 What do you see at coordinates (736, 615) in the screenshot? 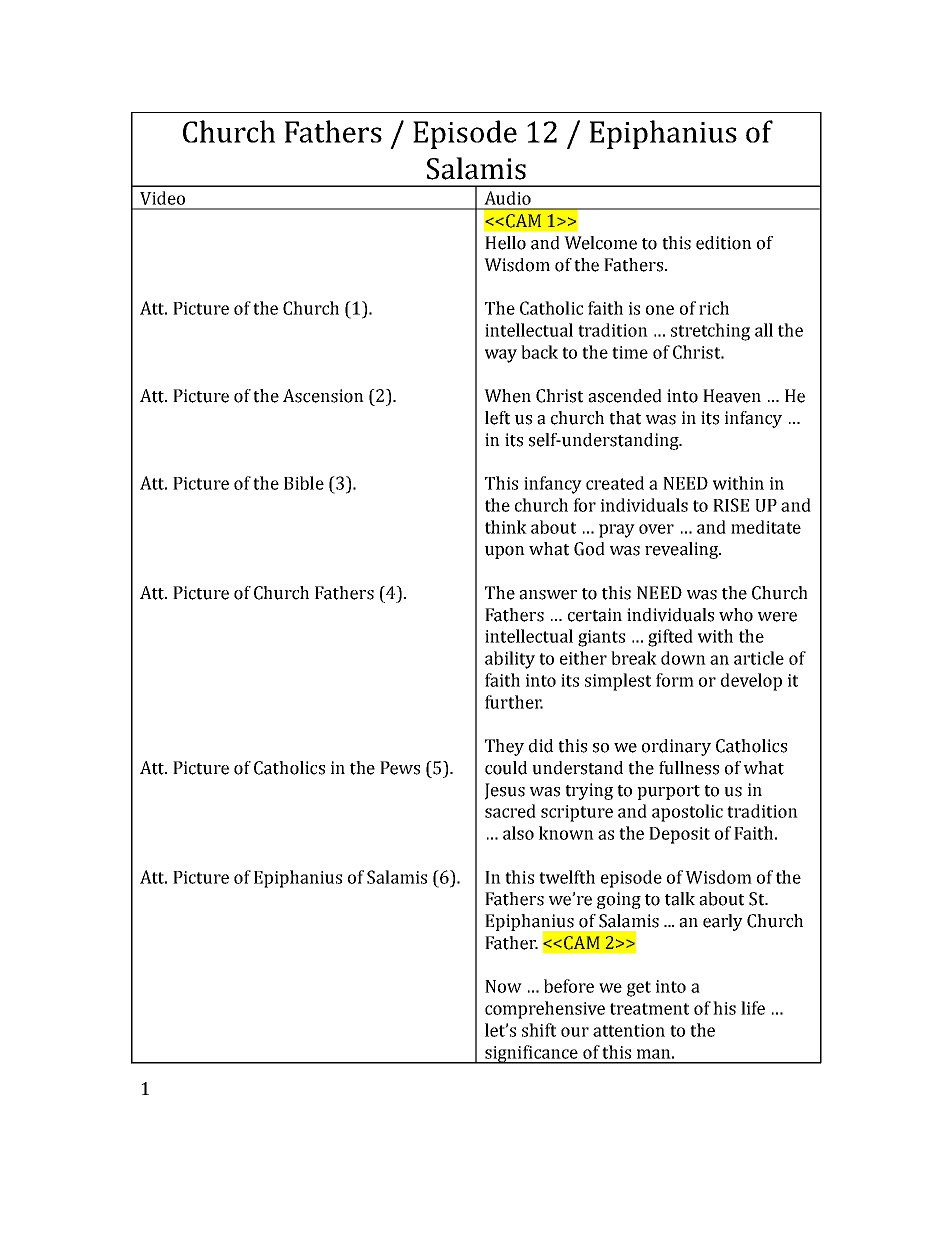
I see `who` at bounding box center [736, 615].
